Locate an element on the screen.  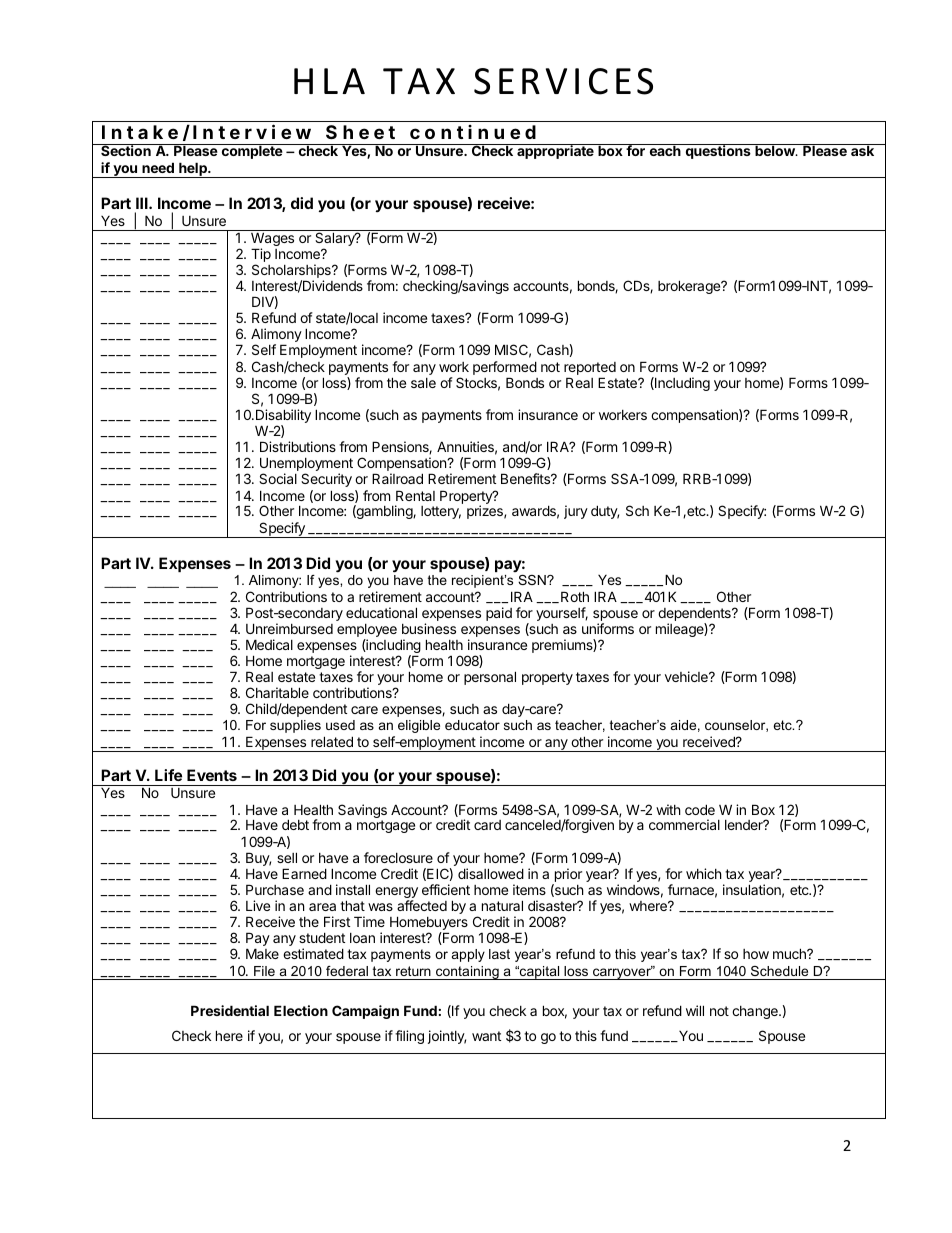
code is located at coordinates (700, 809).
